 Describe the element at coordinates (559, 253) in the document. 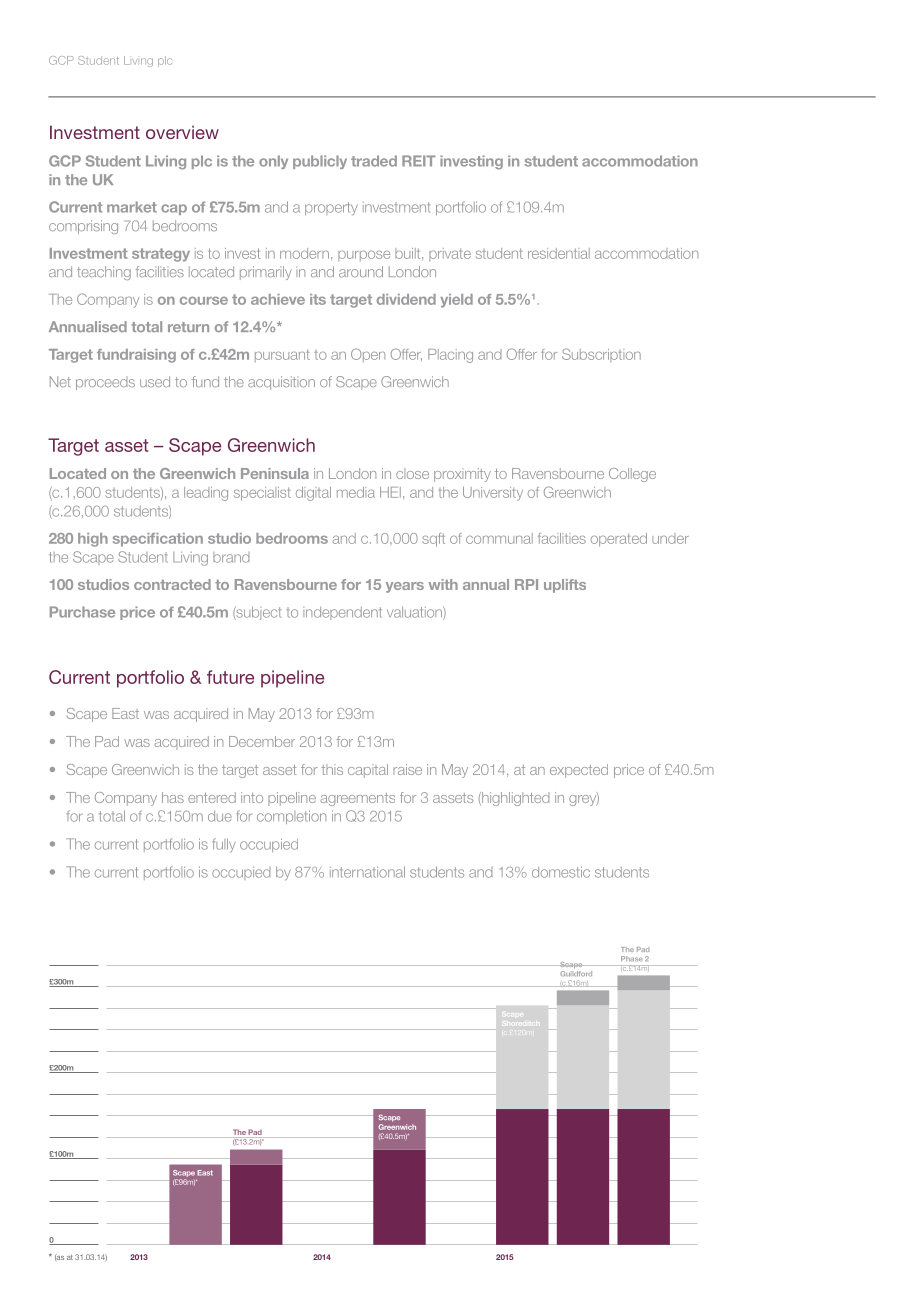

I see `residential` at that location.
